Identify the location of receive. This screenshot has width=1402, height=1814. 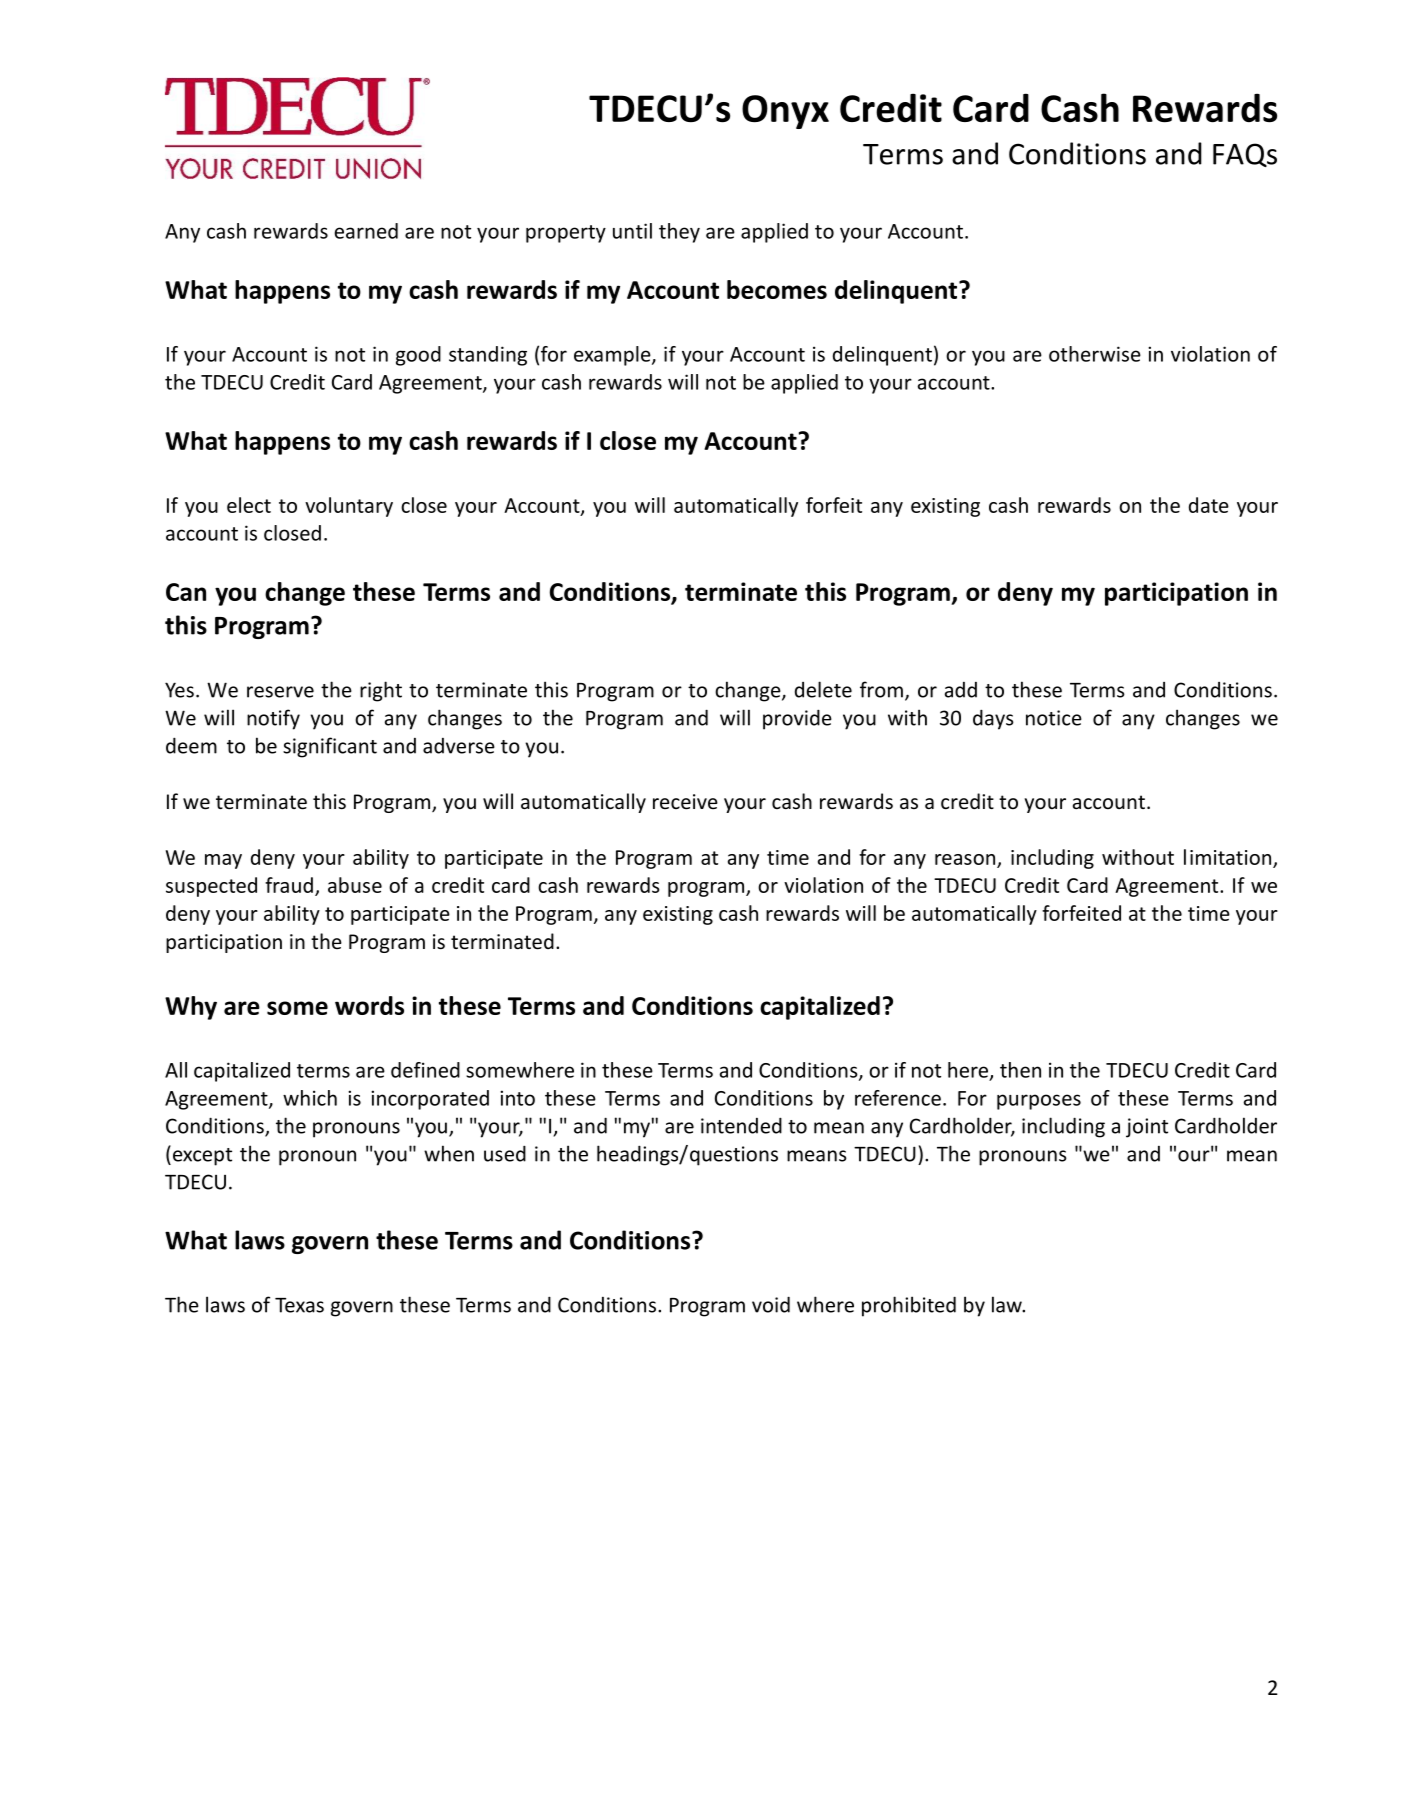
(685, 802).
